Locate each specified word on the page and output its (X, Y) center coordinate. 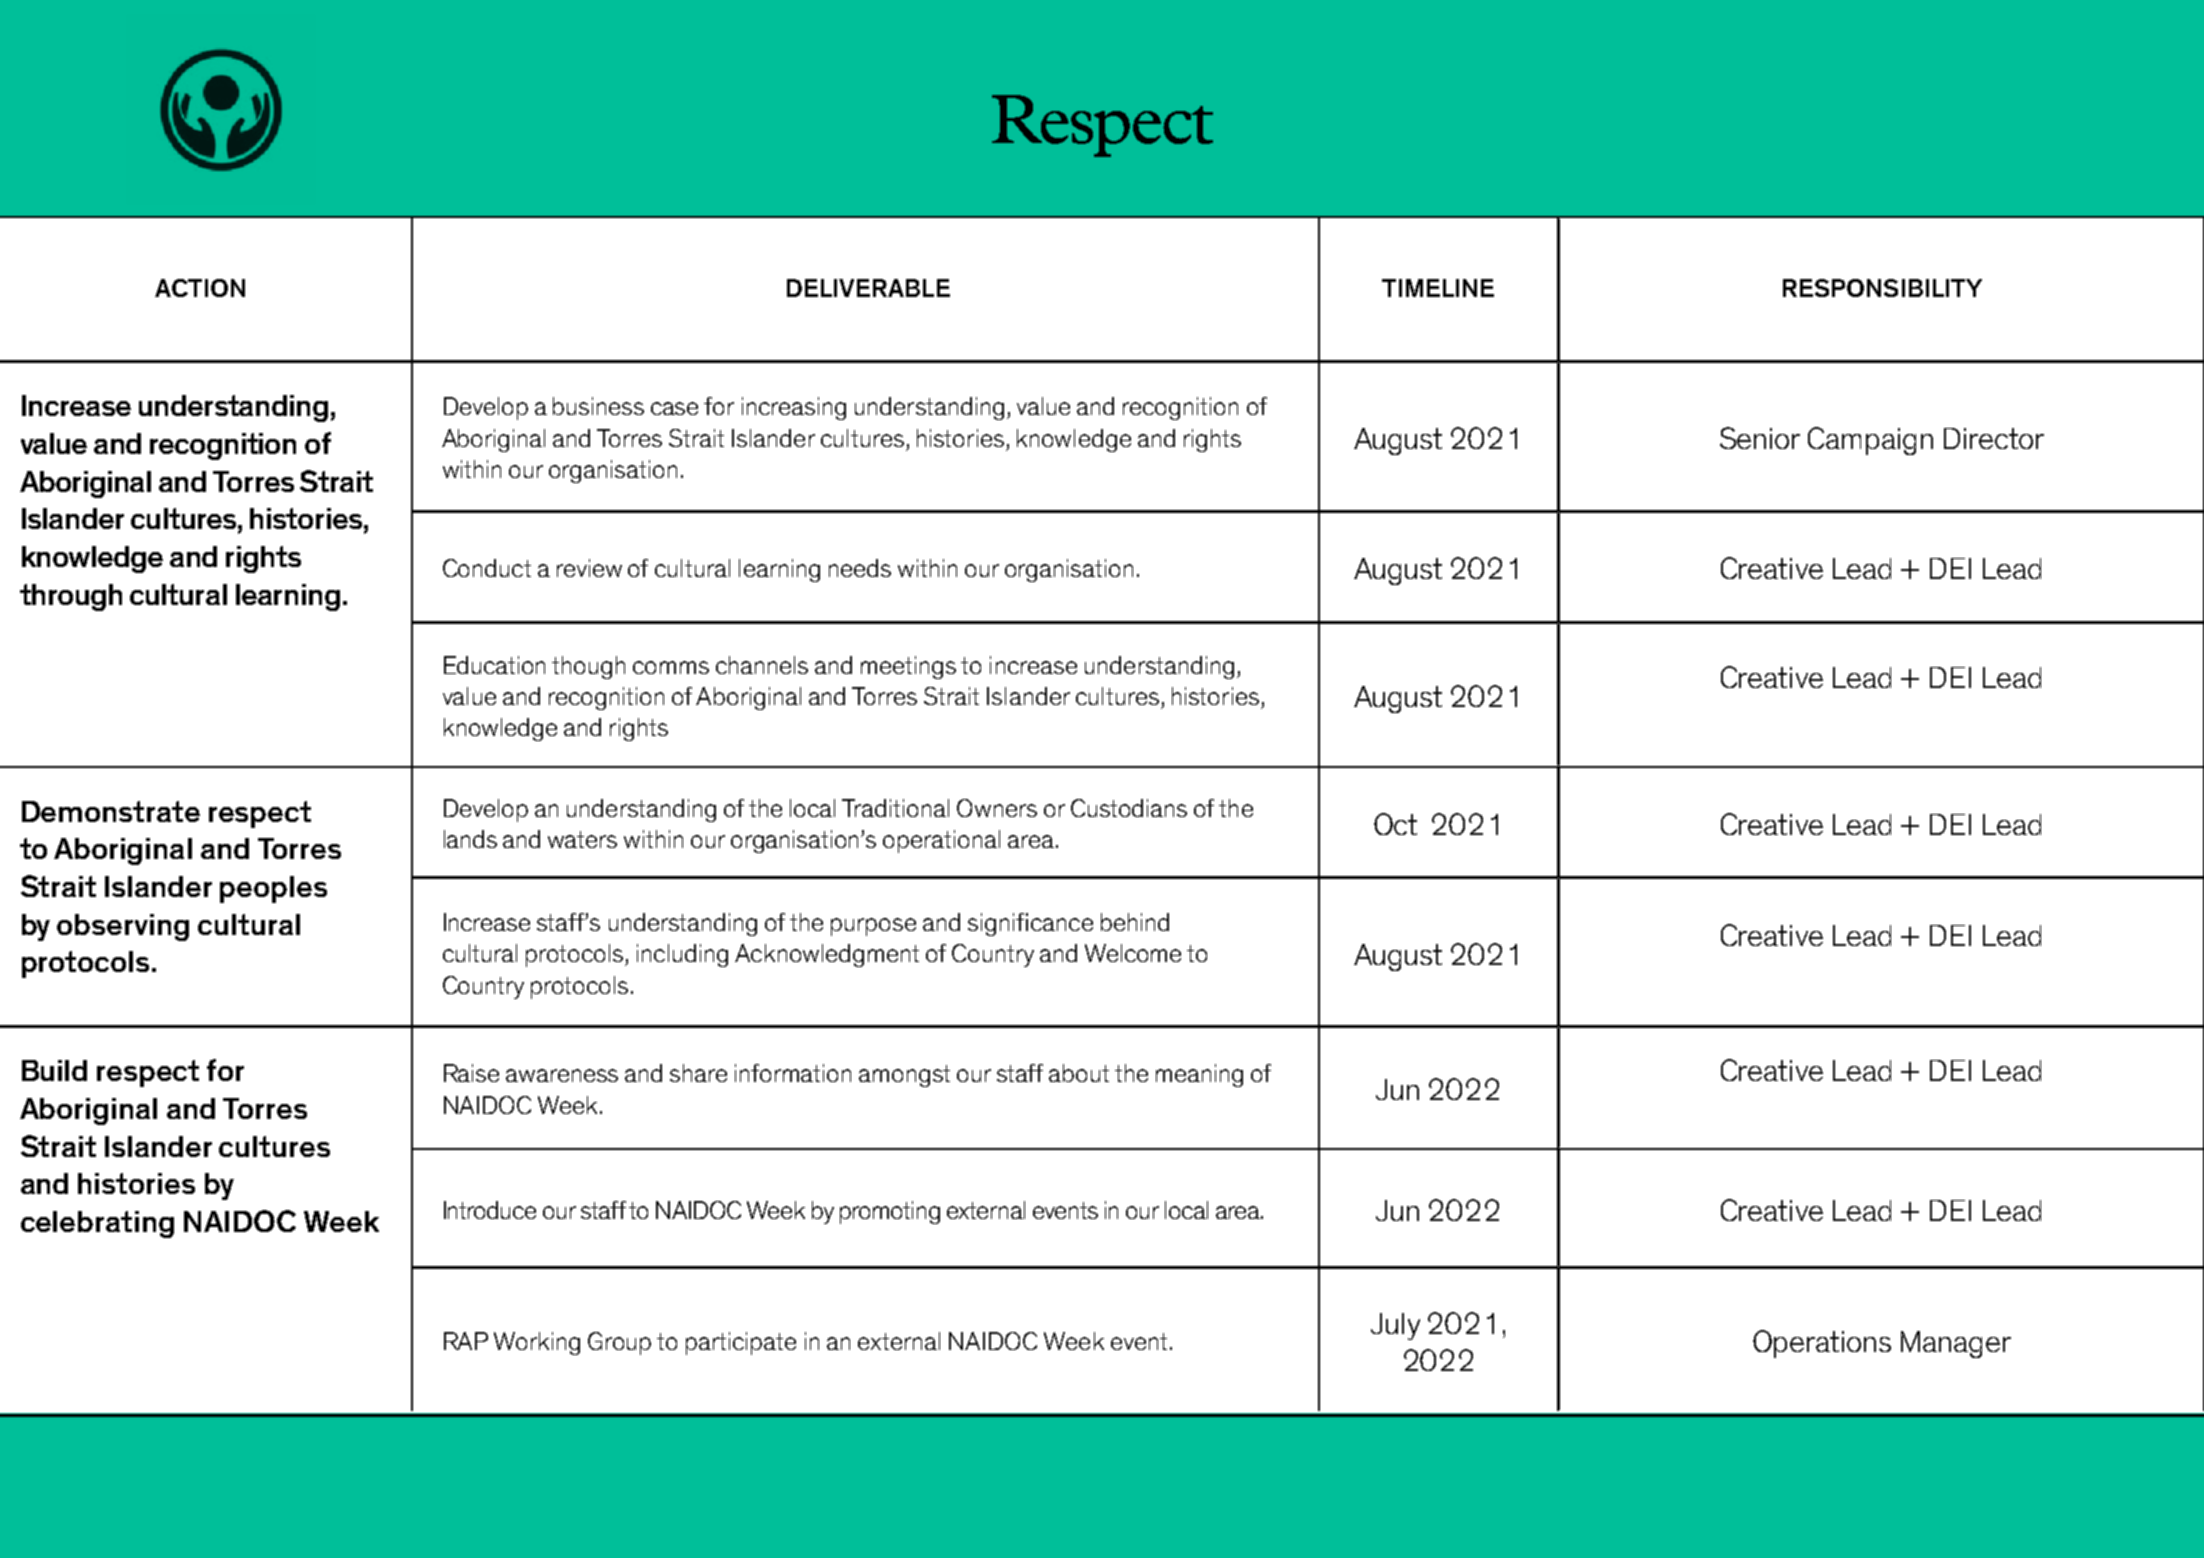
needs (860, 568)
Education (494, 665)
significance (1030, 924)
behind (1135, 922)
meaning (1199, 1075)
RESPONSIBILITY (1882, 288)
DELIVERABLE (868, 288)
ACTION (200, 288)
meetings (908, 667)
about (1079, 1073)
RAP (466, 1341)
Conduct (487, 568)
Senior (1760, 438)
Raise (471, 1073)
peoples (273, 889)
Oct (1395, 824)
